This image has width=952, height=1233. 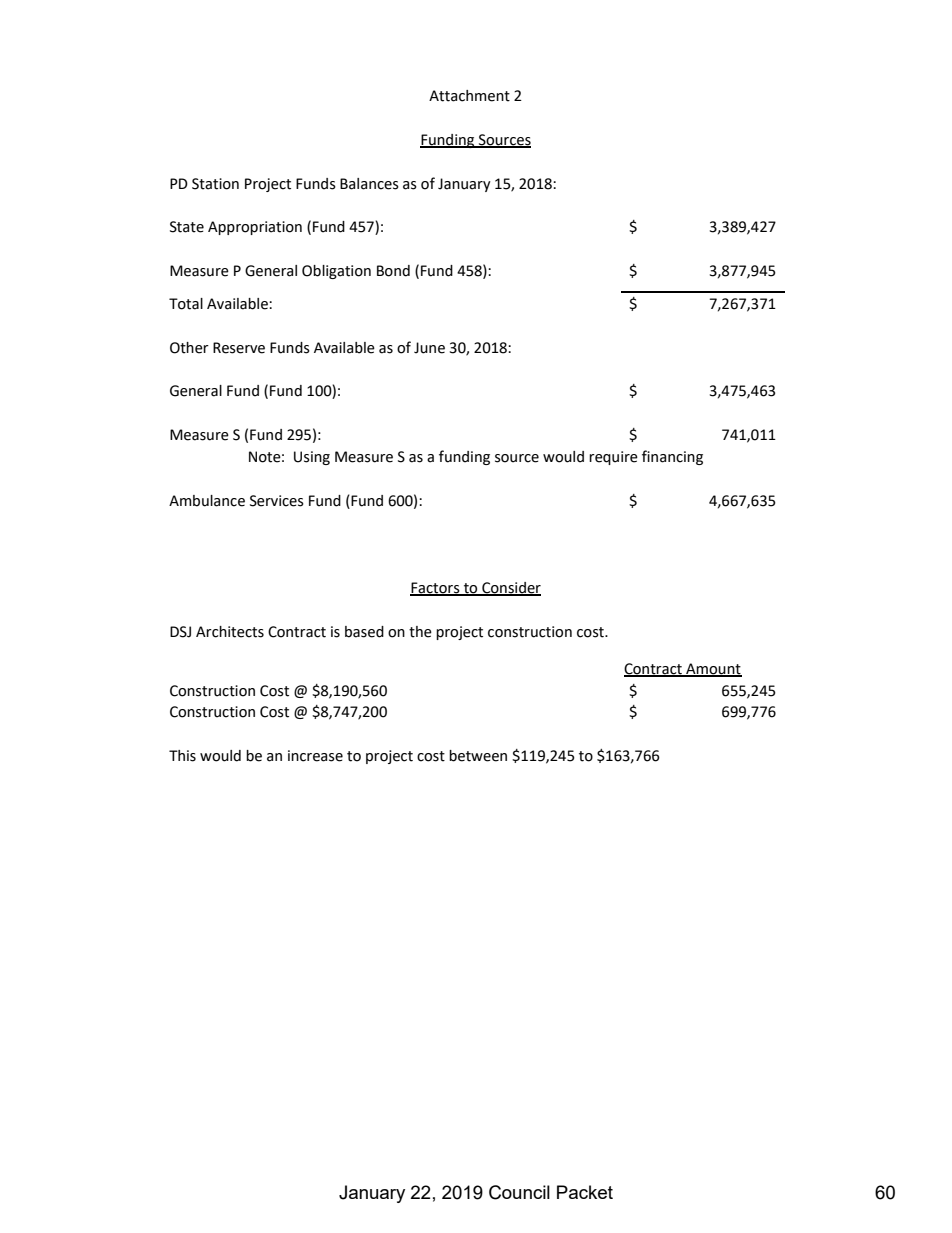 What do you see at coordinates (315, 756) in the image?
I see `increase` at bounding box center [315, 756].
